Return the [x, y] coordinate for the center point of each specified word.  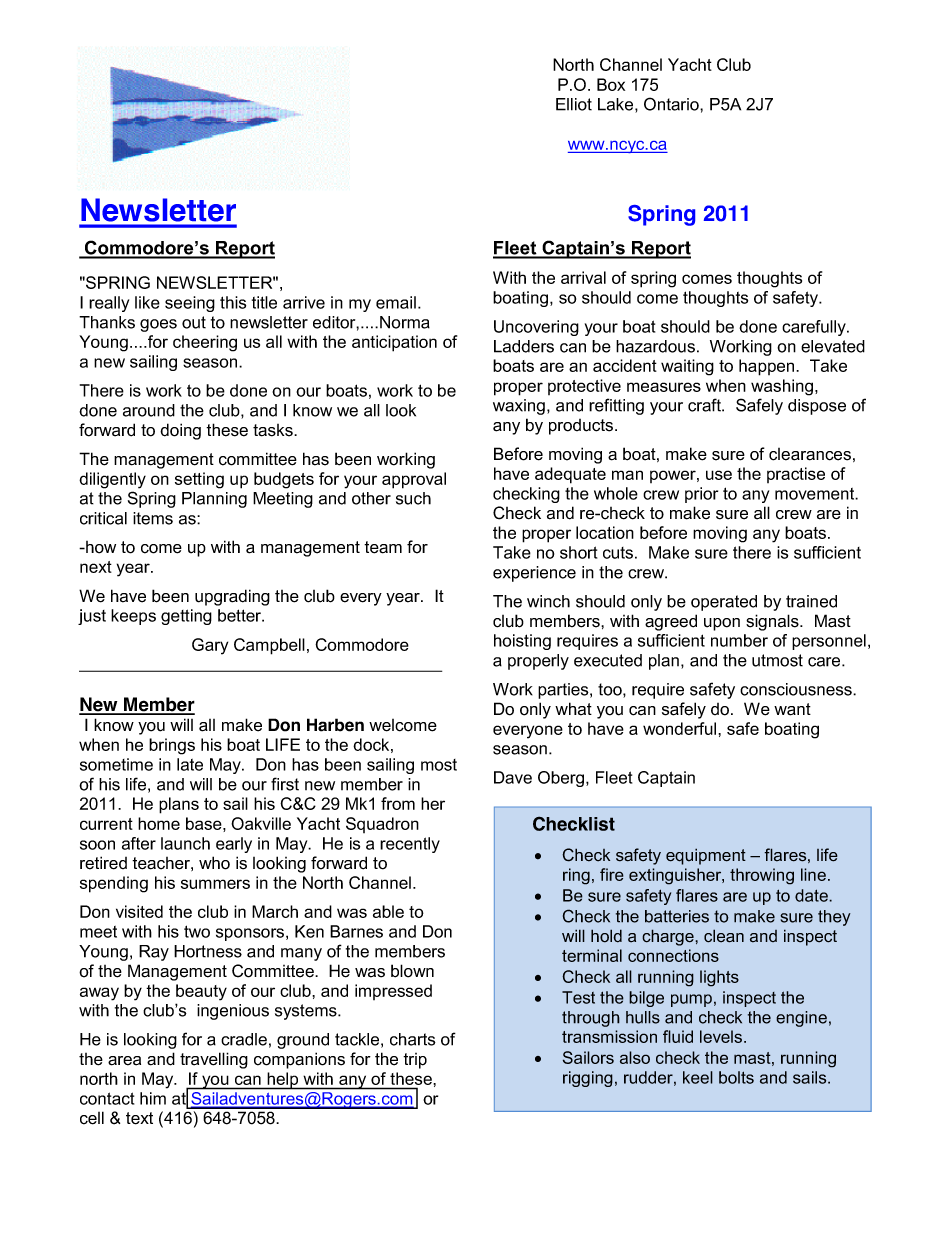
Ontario [672, 104]
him [153, 1098]
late [190, 764]
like [147, 302]
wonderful [681, 728]
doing [180, 431]
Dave [513, 777]
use [719, 475]
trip [415, 1061]
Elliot [574, 104]
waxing [519, 407]
